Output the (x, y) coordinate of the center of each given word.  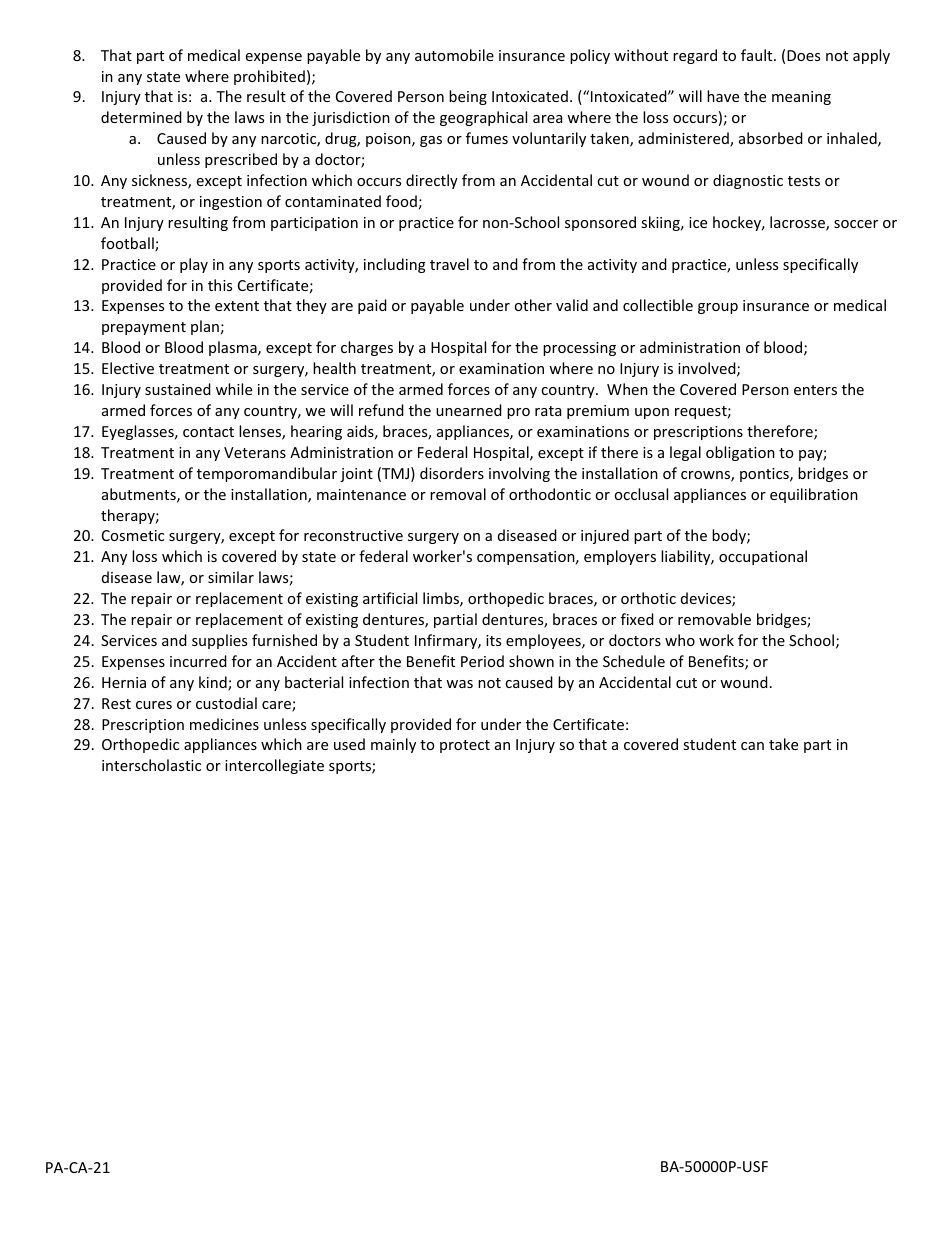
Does (803, 55)
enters (815, 390)
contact (208, 432)
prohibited (269, 77)
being (468, 97)
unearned (469, 410)
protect (465, 746)
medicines (224, 724)
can (752, 746)
